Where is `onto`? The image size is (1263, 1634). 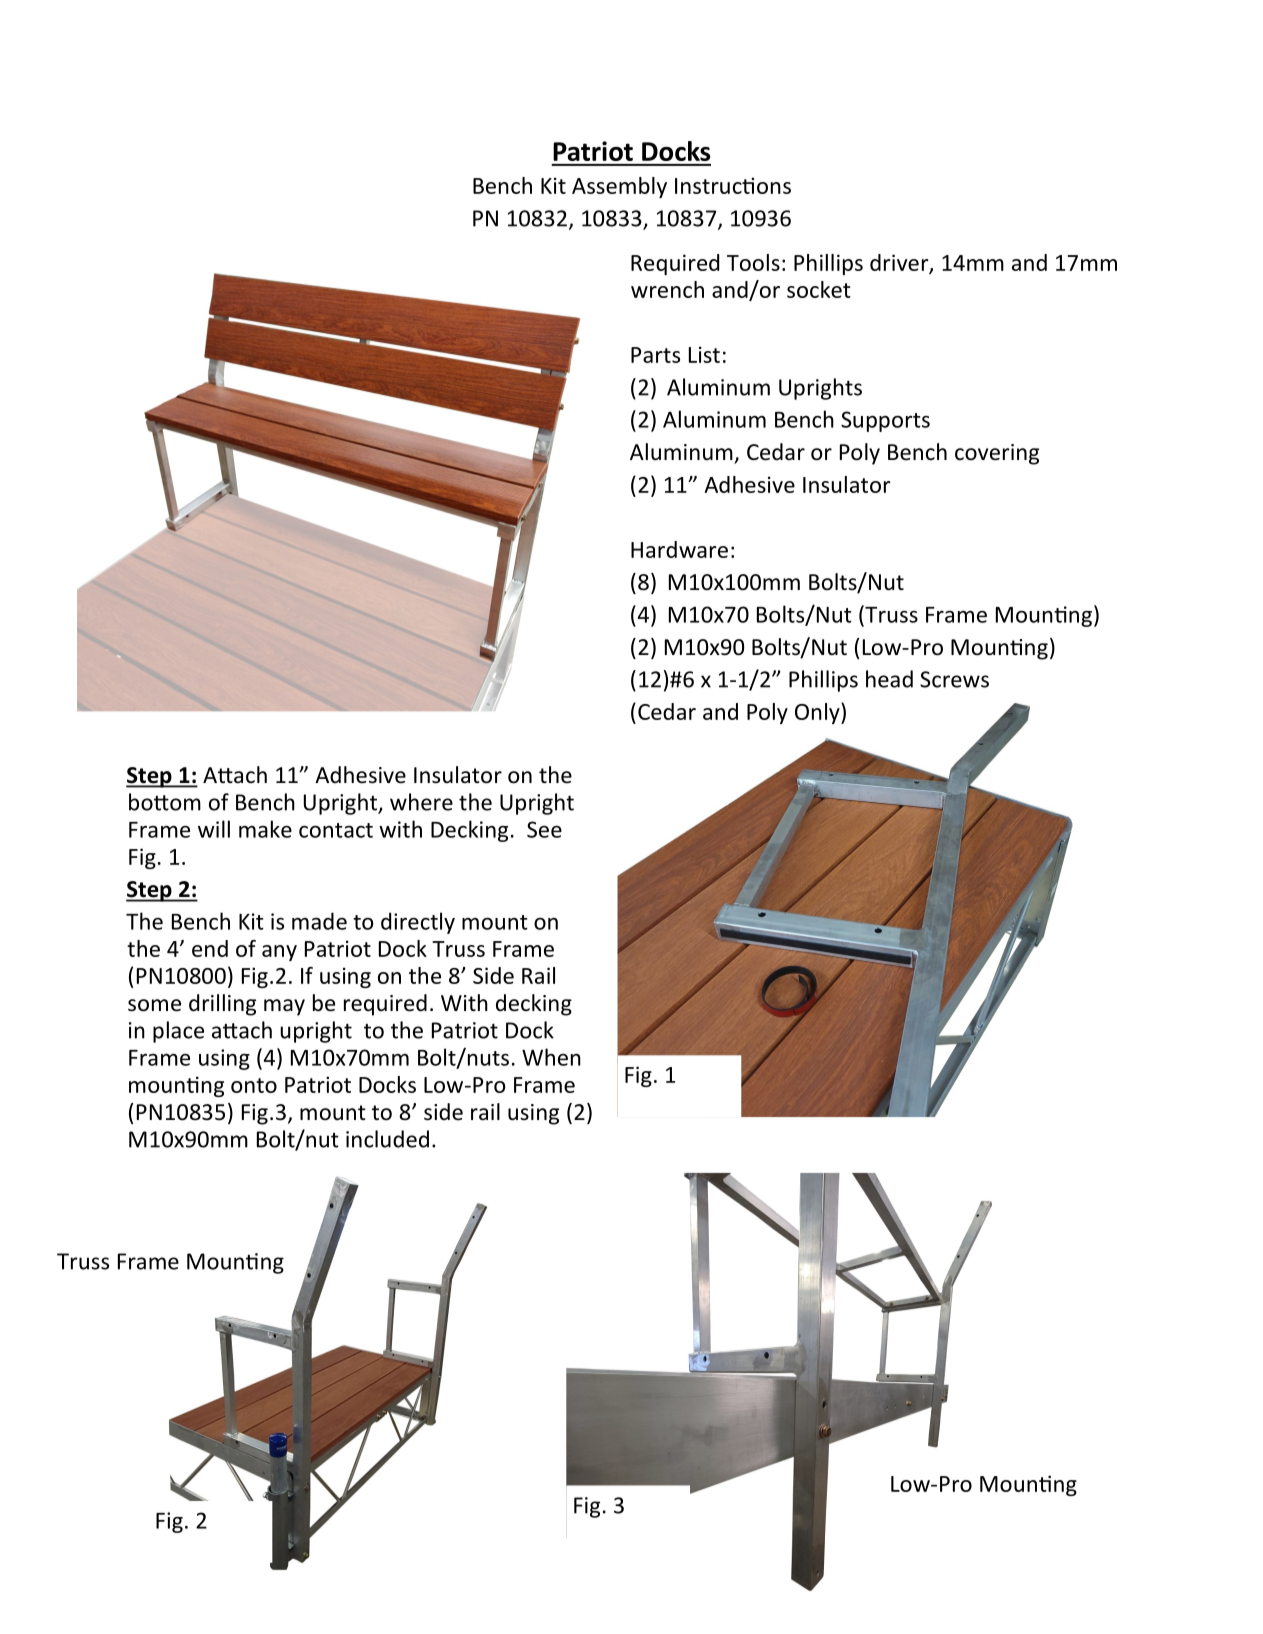
onto is located at coordinates (254, 1085).
